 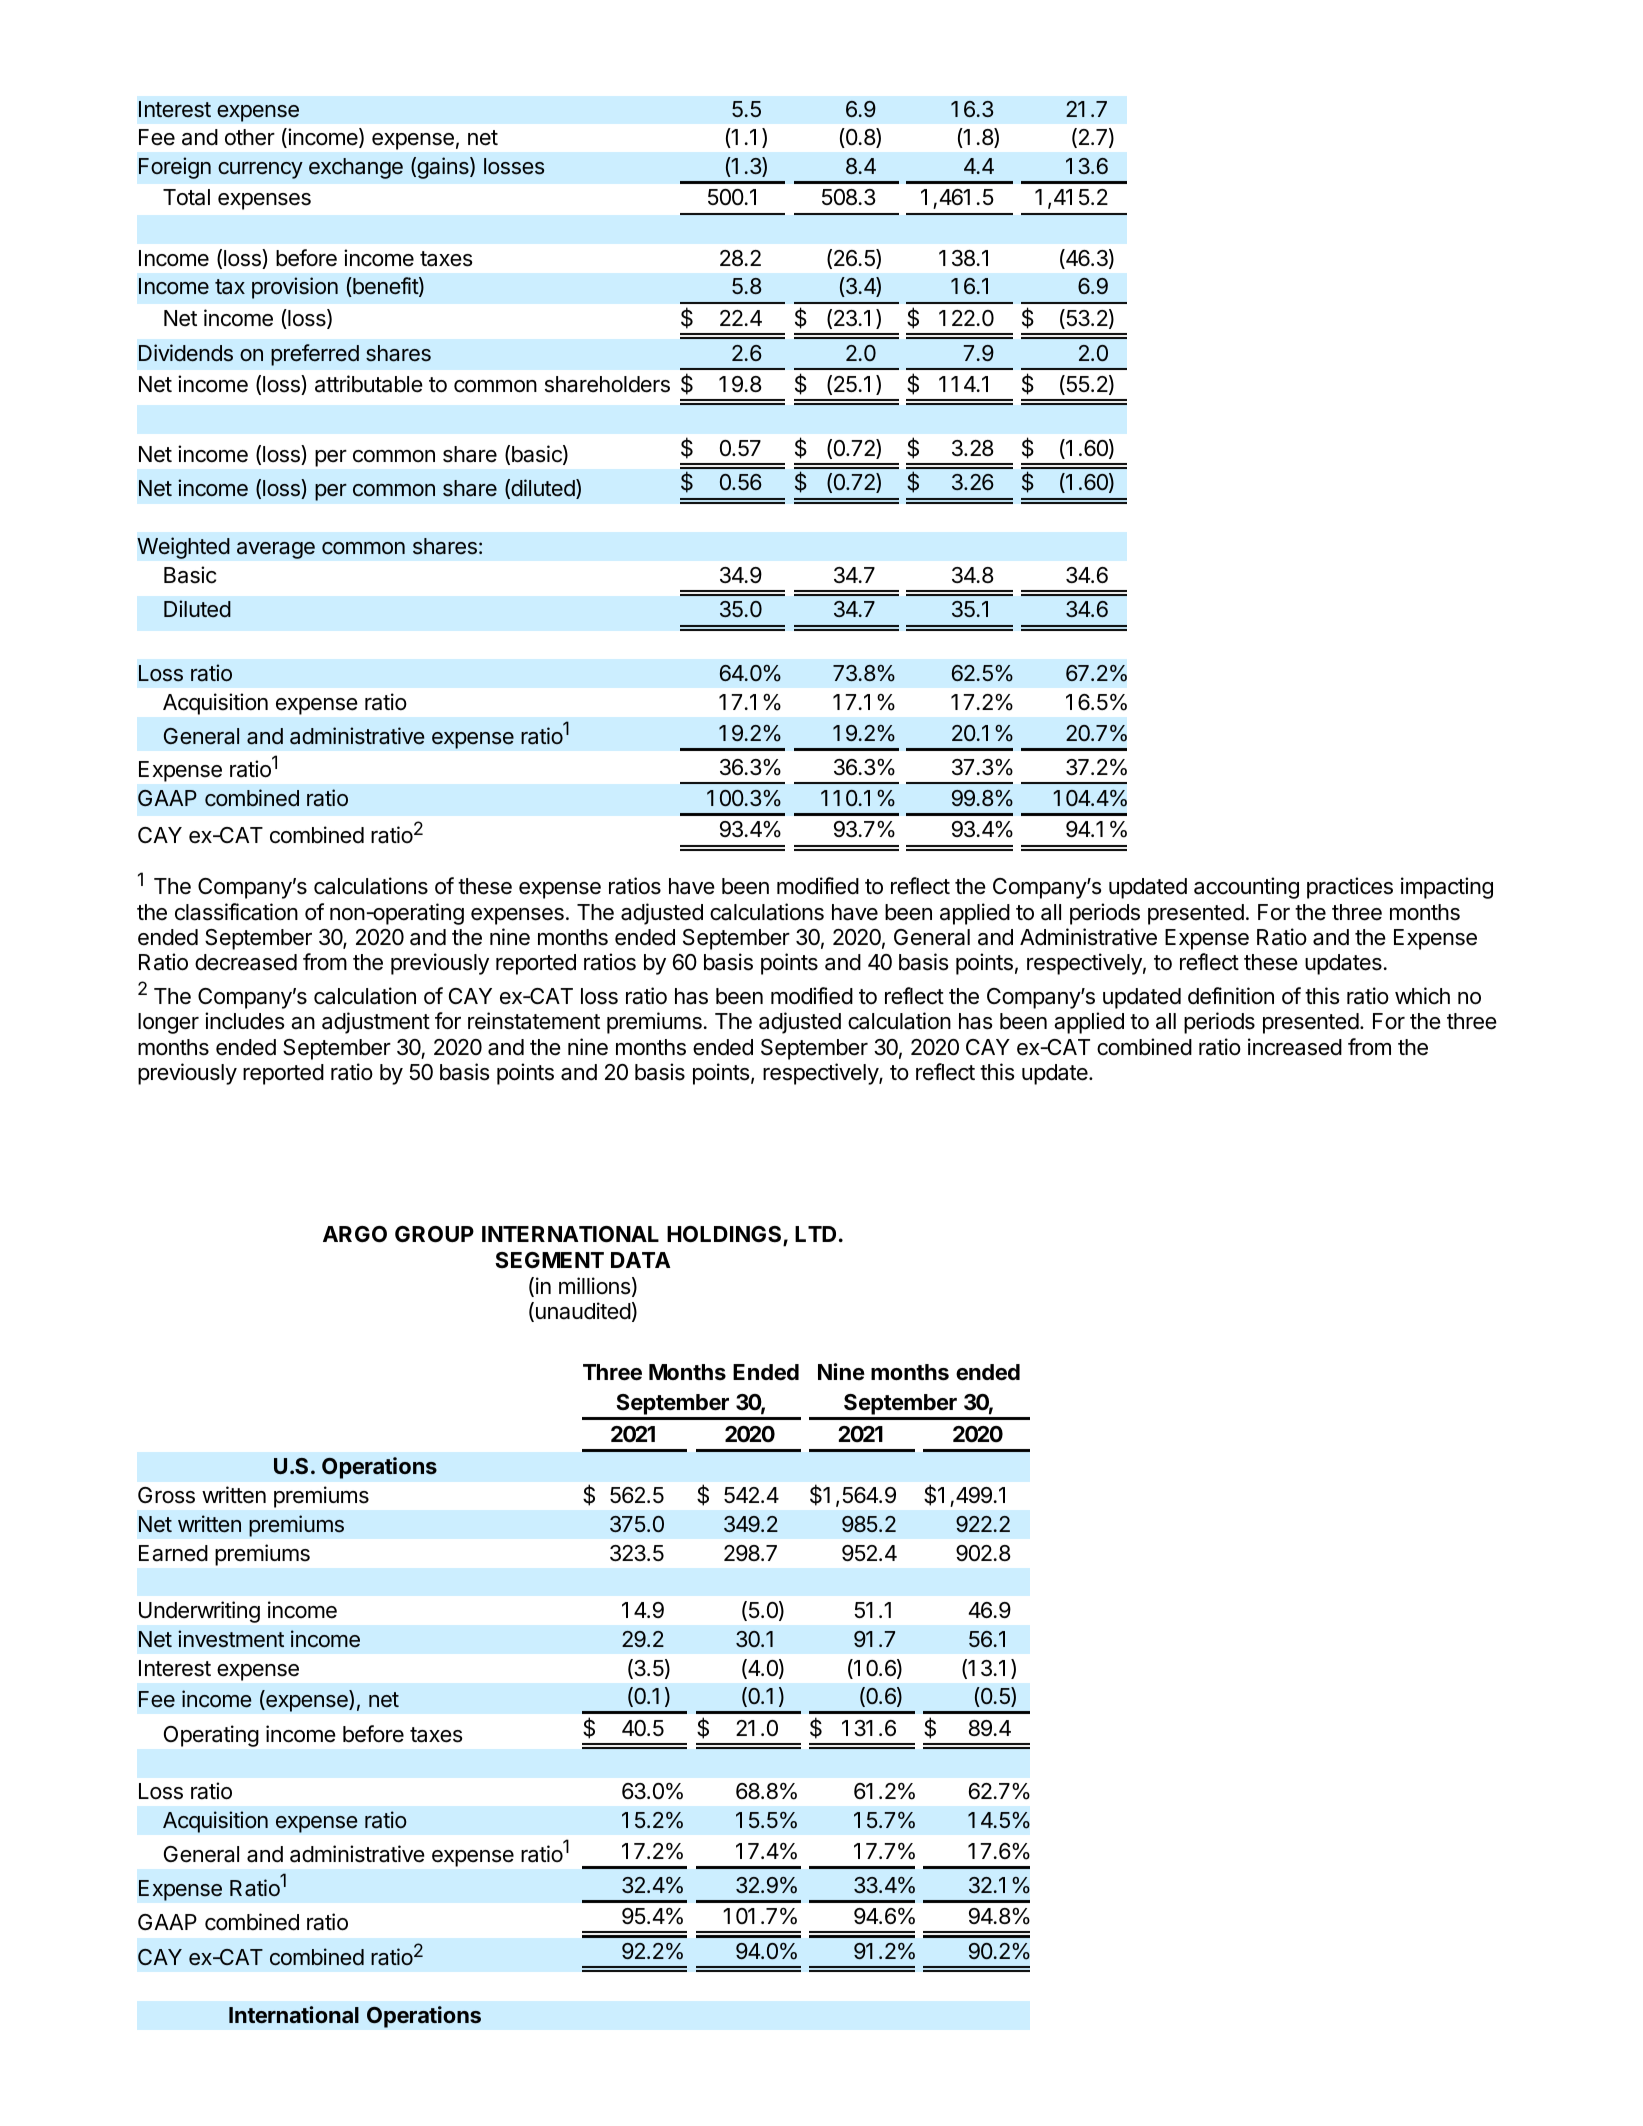 I want to click on classification, so click(x=236, y=912).
